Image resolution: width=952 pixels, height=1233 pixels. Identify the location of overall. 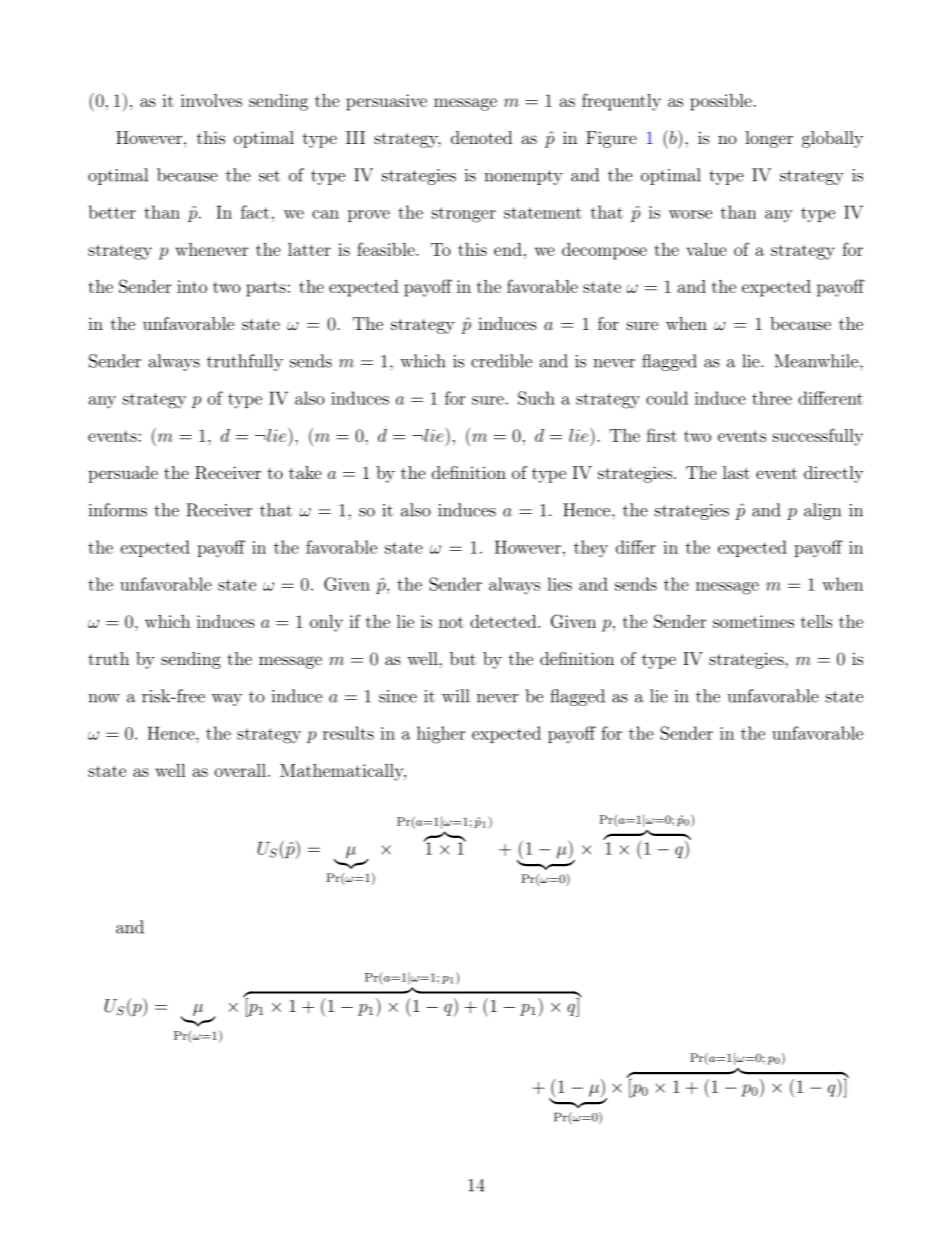
(240, 770).
